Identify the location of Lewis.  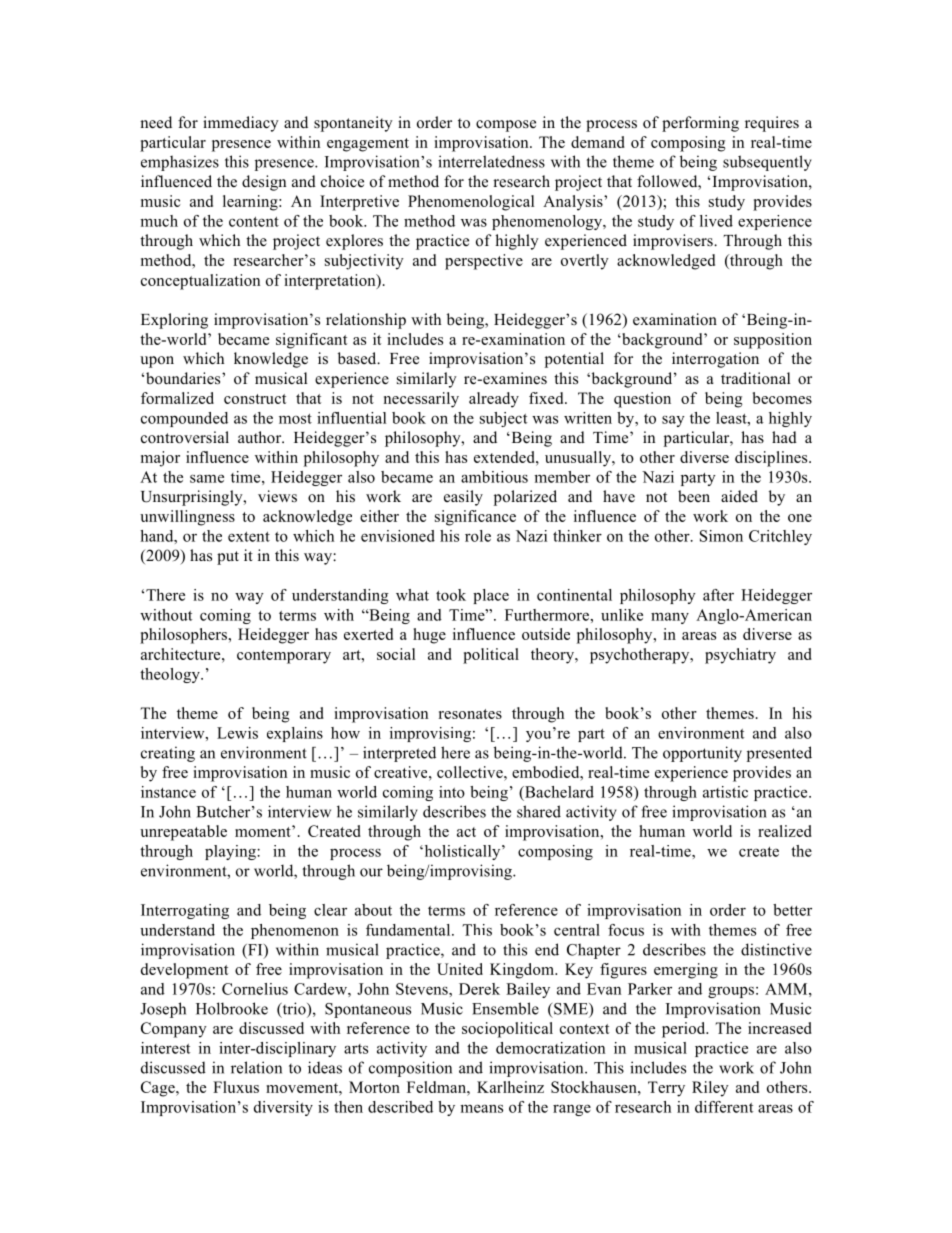
(237, 733).
